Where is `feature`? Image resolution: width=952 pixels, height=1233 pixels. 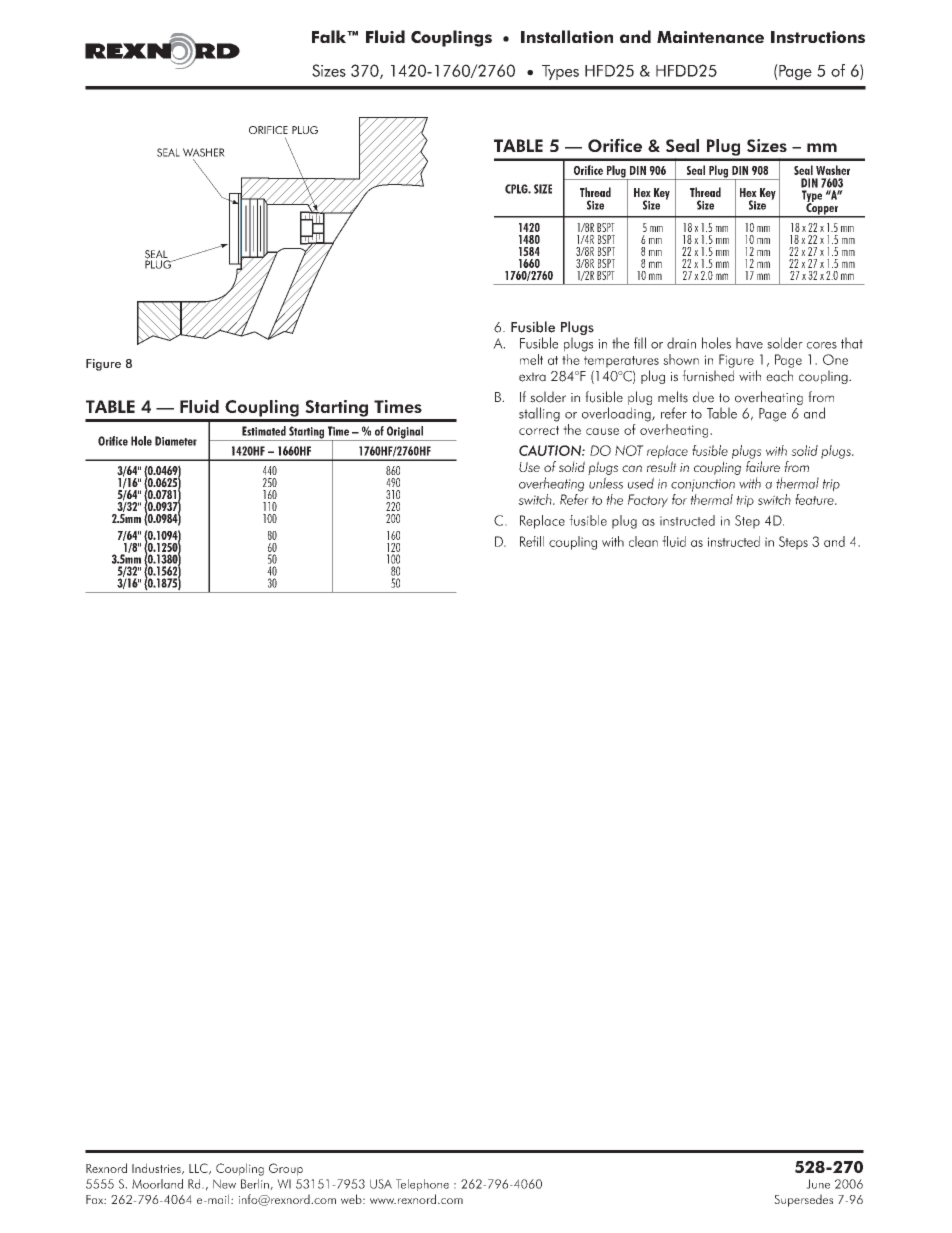 feature is located at coordinates (815, 498).
